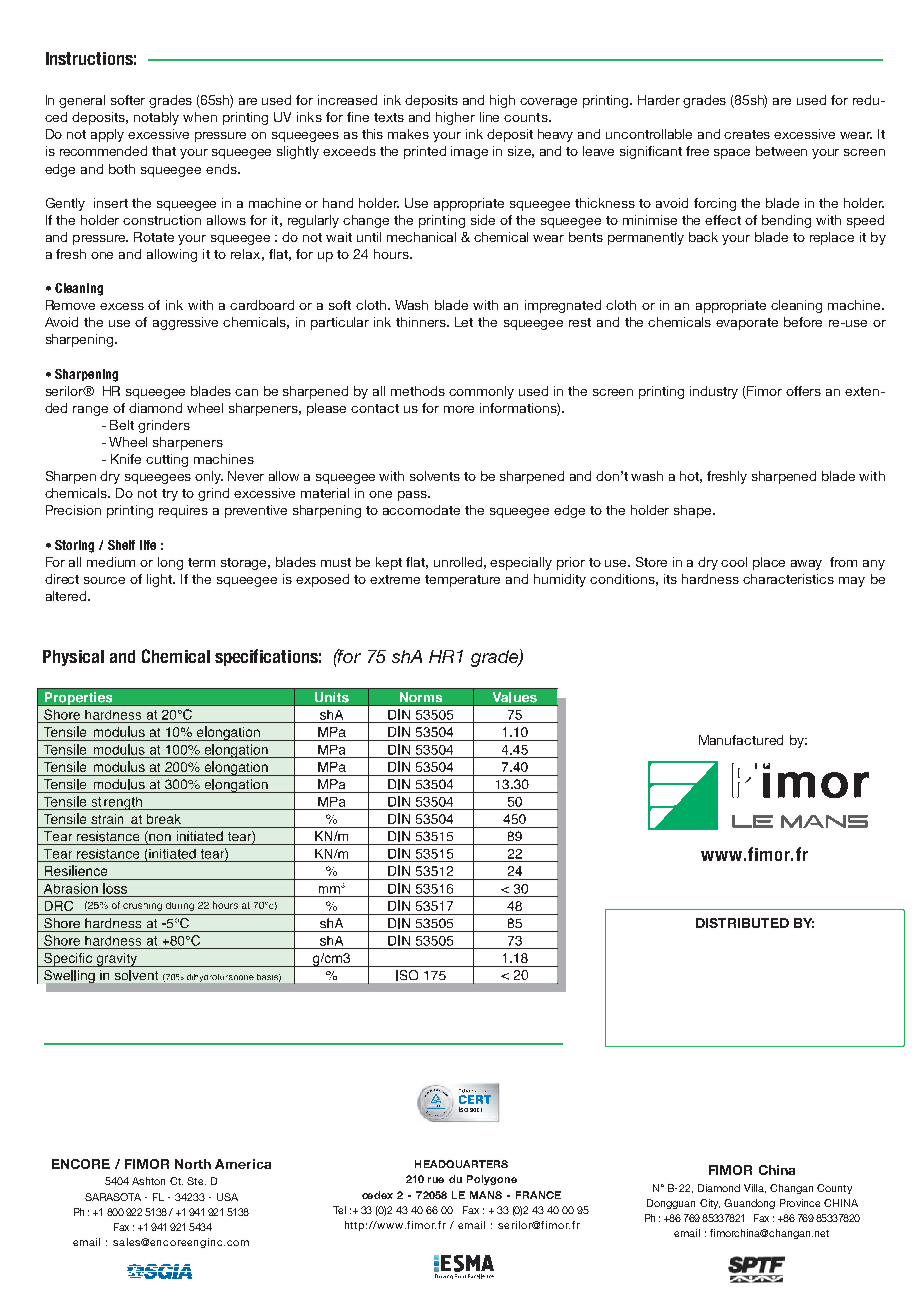 The image size is (924, 1308). Describe the element at coordinates (781, 151) in the page. I see `between` at that location.
